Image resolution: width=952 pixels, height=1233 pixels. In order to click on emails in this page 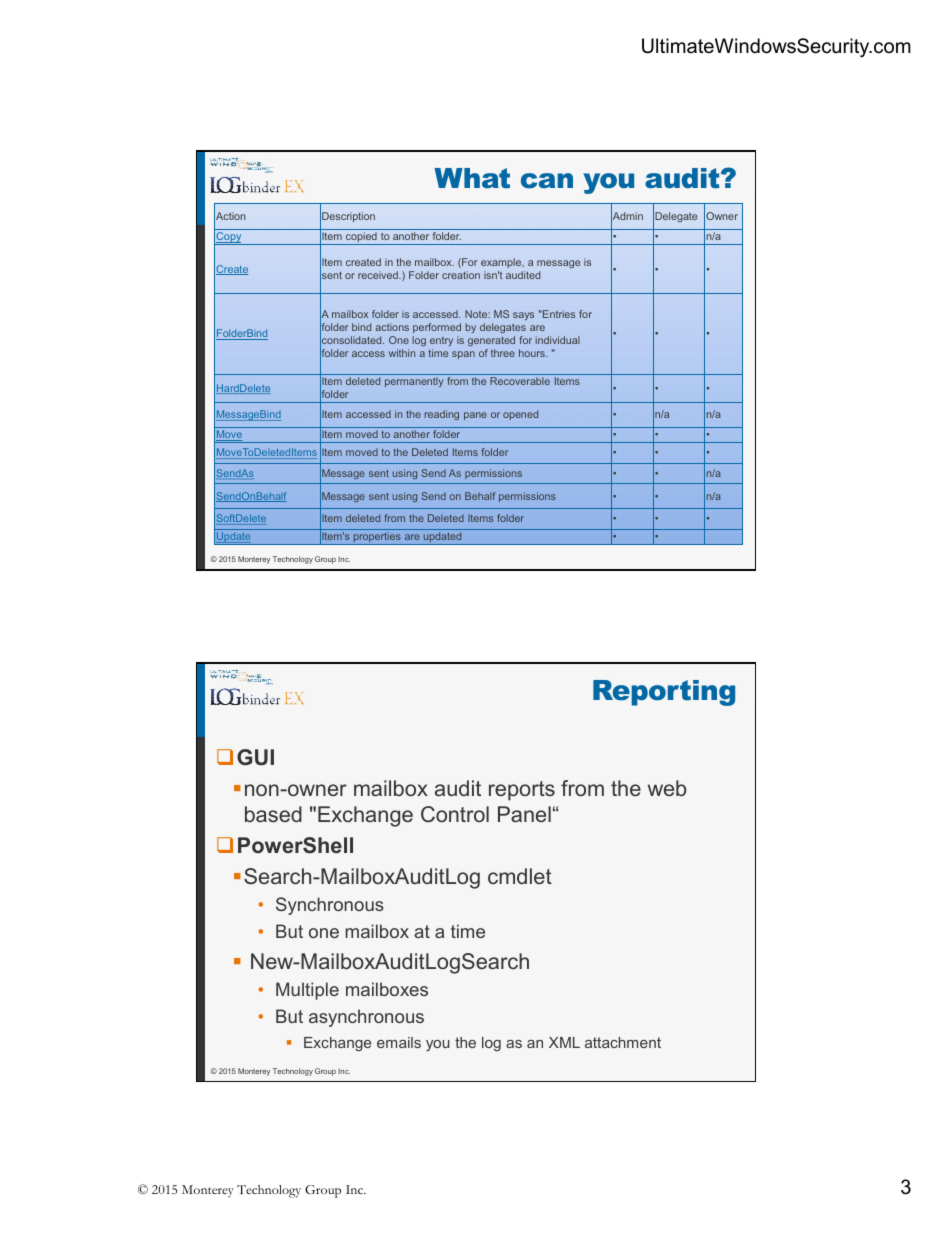, I will do `click(399, 1042)`.
